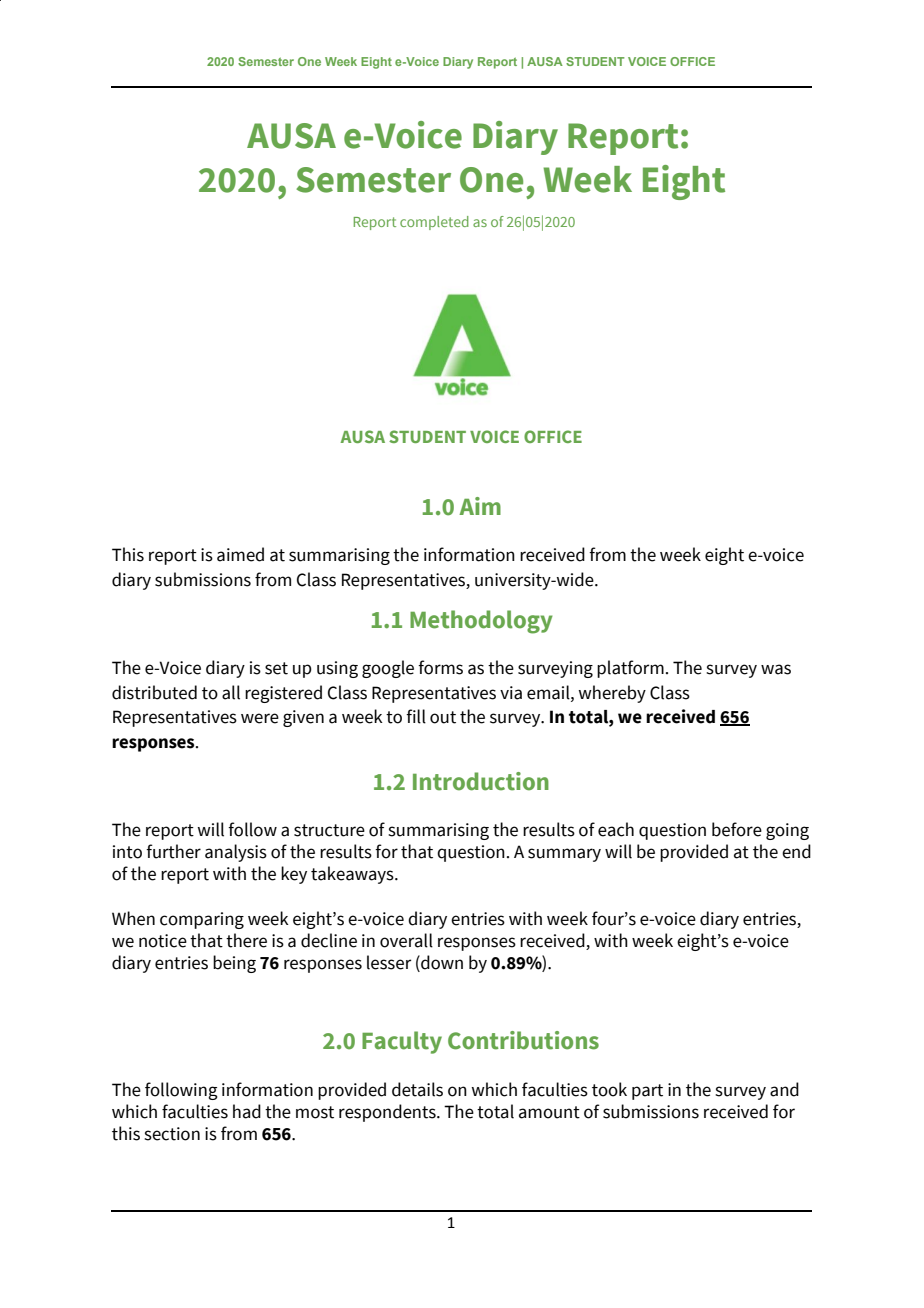 Image resolution: width=924 pixels, height=1308 pixels. I want to click on aimed, so click(240, 554).
